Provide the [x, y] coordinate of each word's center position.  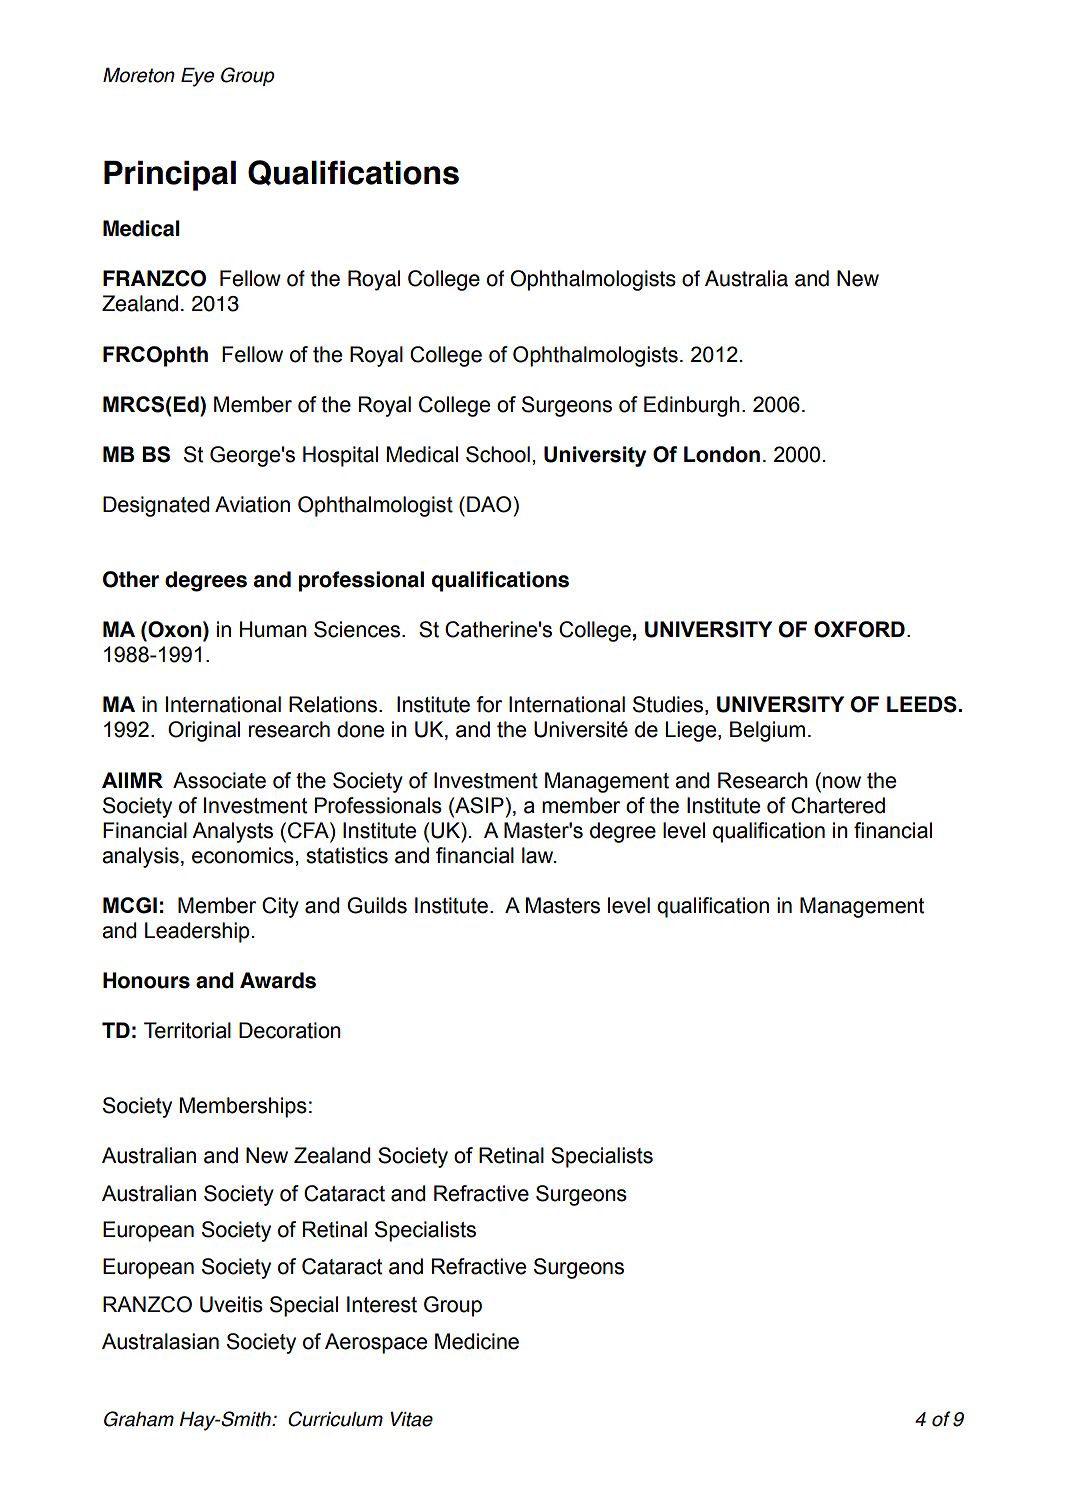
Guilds [377, 905]
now [842, 782]
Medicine [477, 1341]
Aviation [252, 504]
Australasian [160, 1341]
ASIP [478, 805]
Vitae [412, 1419]
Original [204, 731]
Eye [197, 77]
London [722, 454]
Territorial [187, 1030]
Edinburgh [692, 406]
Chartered [838, 805]
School [498, 454]
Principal [170, 176]
